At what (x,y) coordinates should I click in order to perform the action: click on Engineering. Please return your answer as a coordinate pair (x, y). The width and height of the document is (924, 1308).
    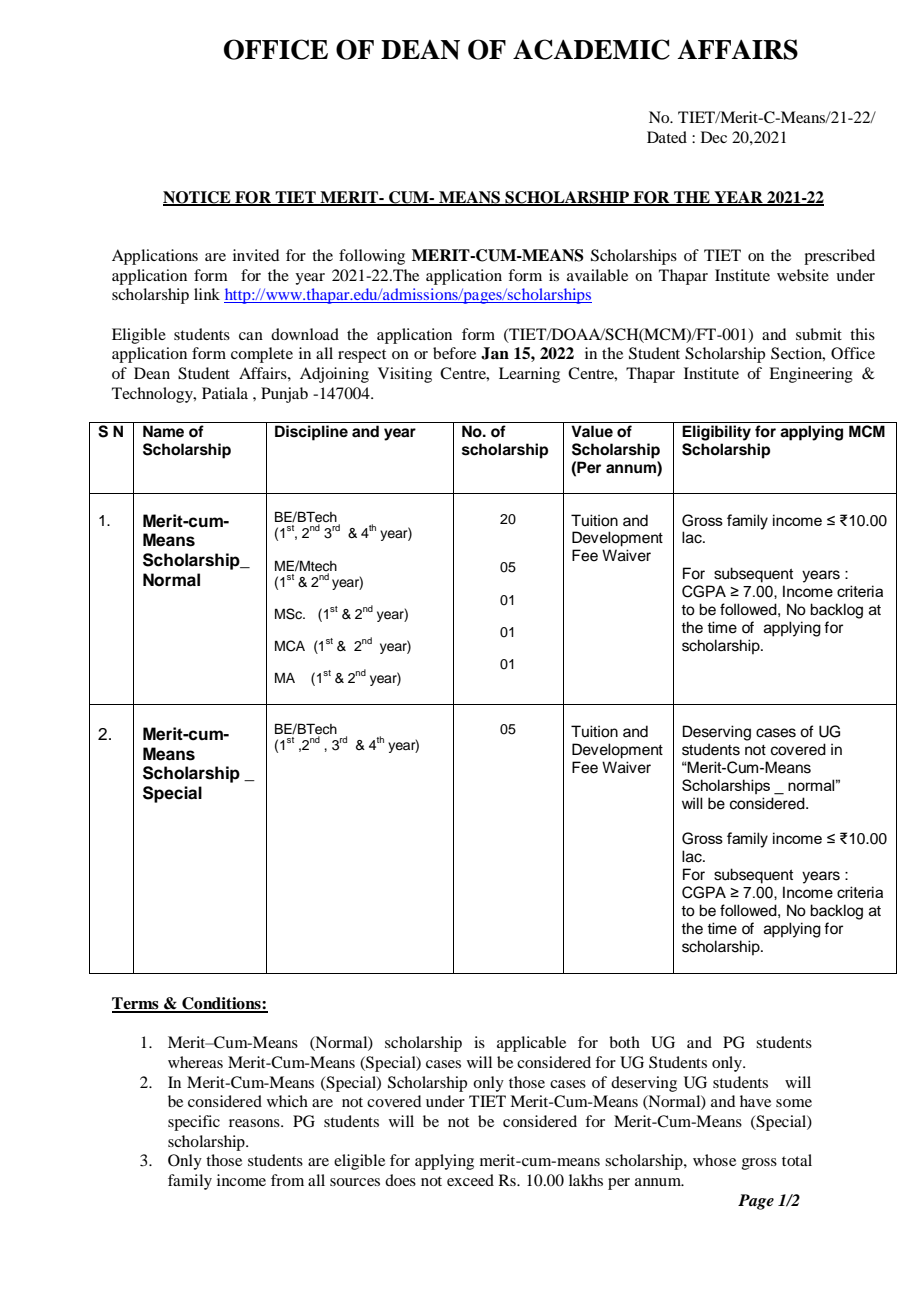
    Looking at the image, I should click on (811, 375).
